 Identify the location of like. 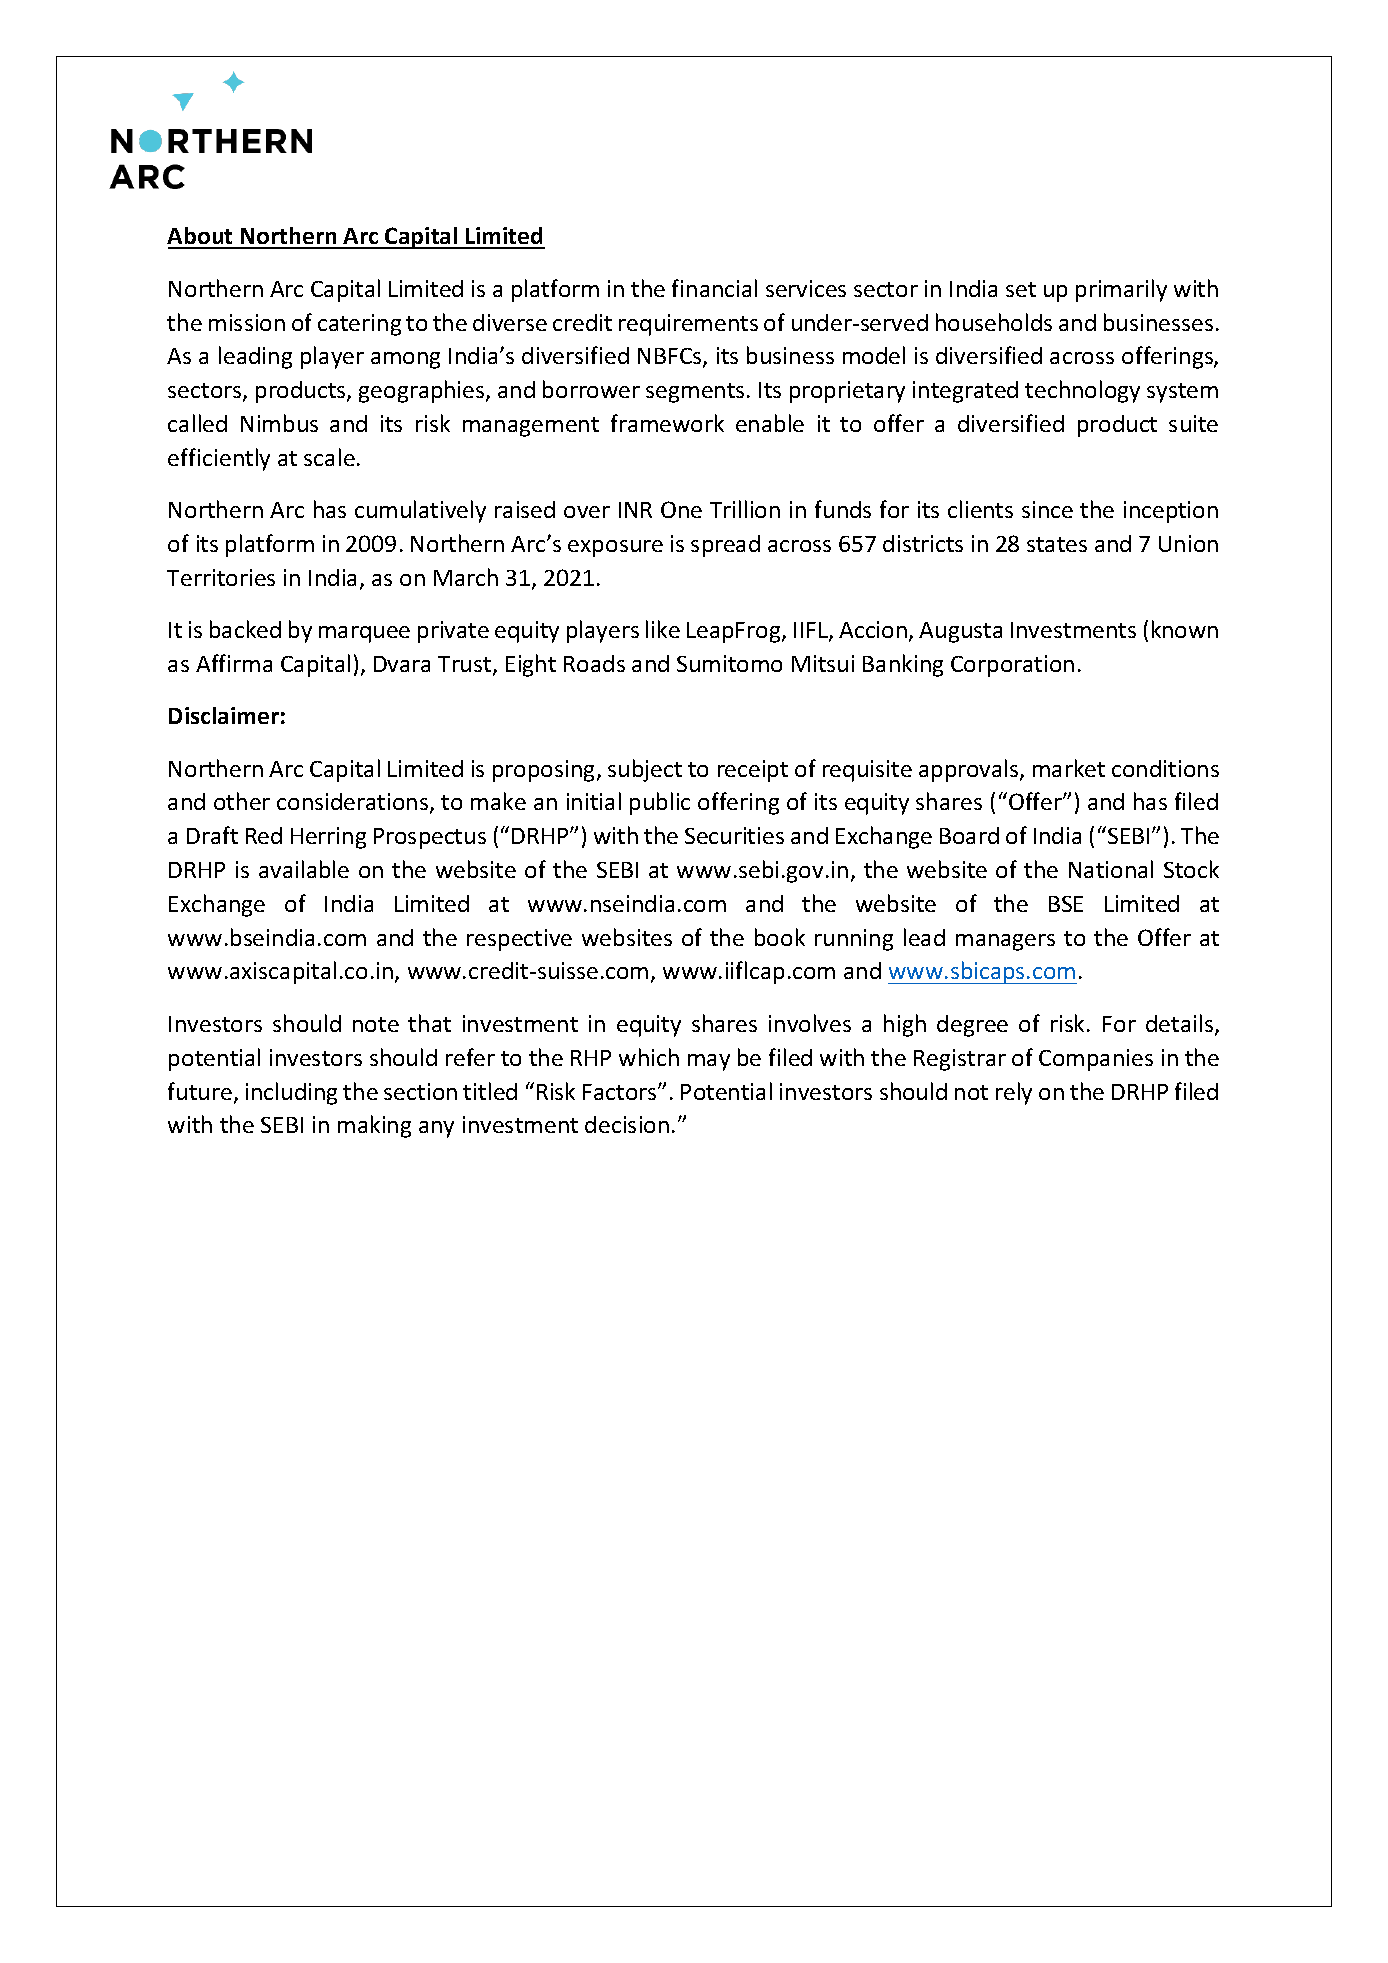
(663, 629).
